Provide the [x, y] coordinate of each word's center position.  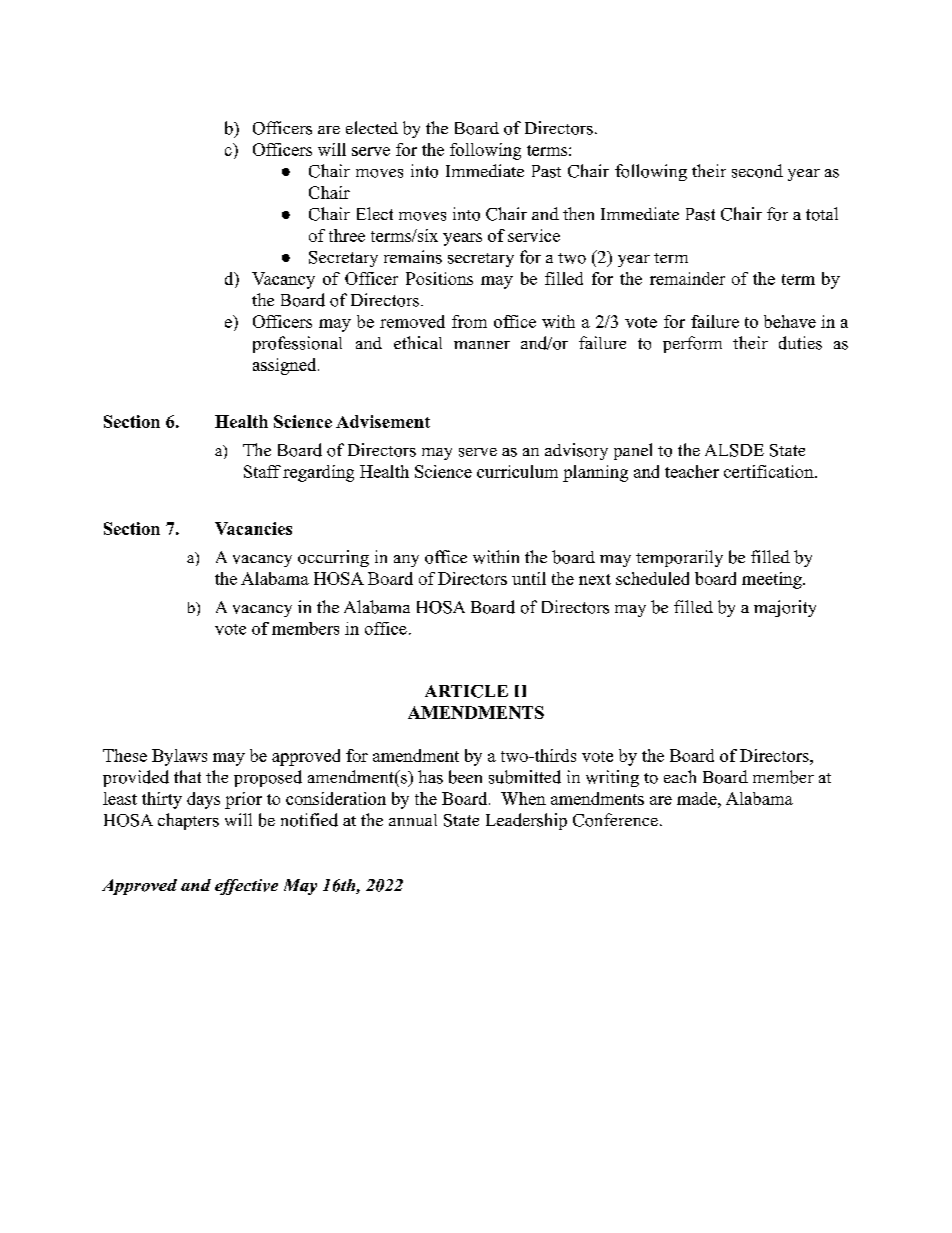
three [347, 235]
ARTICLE [466, 691]
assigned [286, 366]
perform [692, 344]
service [534, 235]
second [757, 171]
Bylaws [179, 757]
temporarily [679, 558]
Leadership [526, 821]
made [698, 798]
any [406, 561]
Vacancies [253, 528]
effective [246, 887]
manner [482, 345]
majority [785, 608]
